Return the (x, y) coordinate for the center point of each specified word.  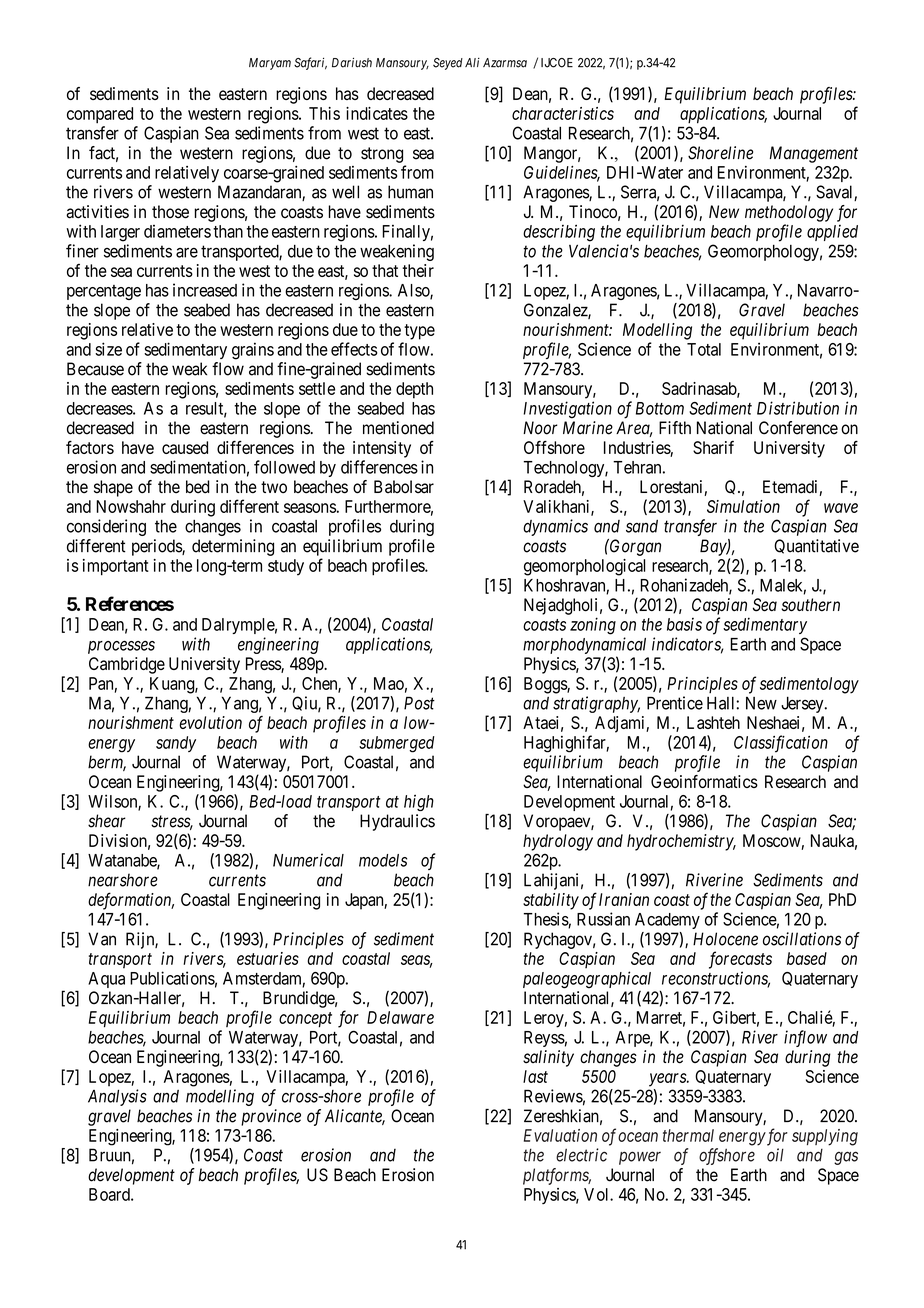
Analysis (117, 1097)
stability (551, 901)
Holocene (725, 939)
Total (704, 349)
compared (100, 115)
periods (157, 547)
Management (814, 154)
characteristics (563, 113)
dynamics (555, 527)
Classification (781, 744)
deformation (131, 901)
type (419, 332)
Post (419, 703)
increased (205, 290)
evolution (210, 722)
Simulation (743, 506)
